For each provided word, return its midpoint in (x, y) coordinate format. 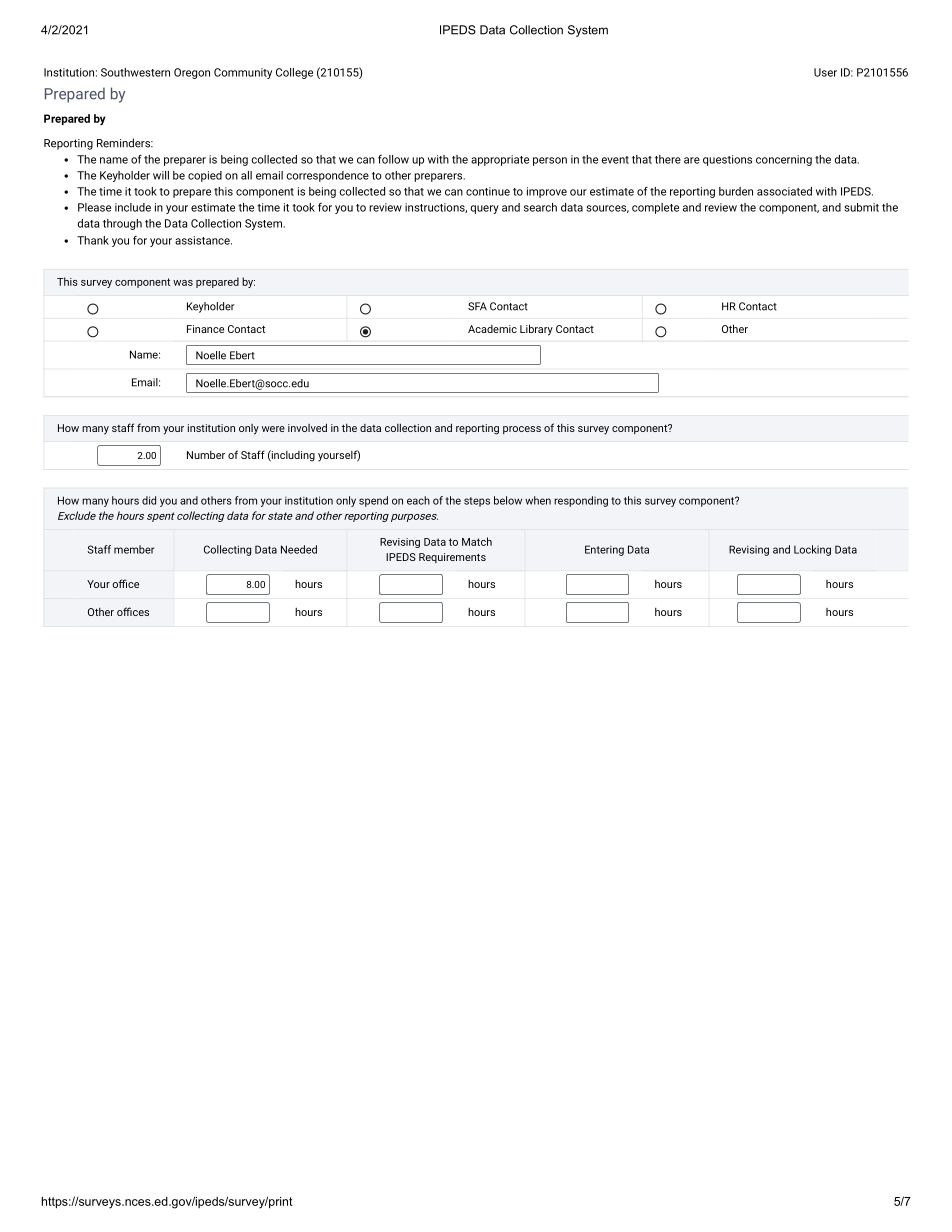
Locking (812, 550)
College (294, 73)
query (484, 209)
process (522, 430)
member (134, 549)
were (273, 429)
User (825, 72)
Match (477, 541)
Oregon (192, 73)
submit (861, 207)
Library (536, 330)
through (122, 224)
